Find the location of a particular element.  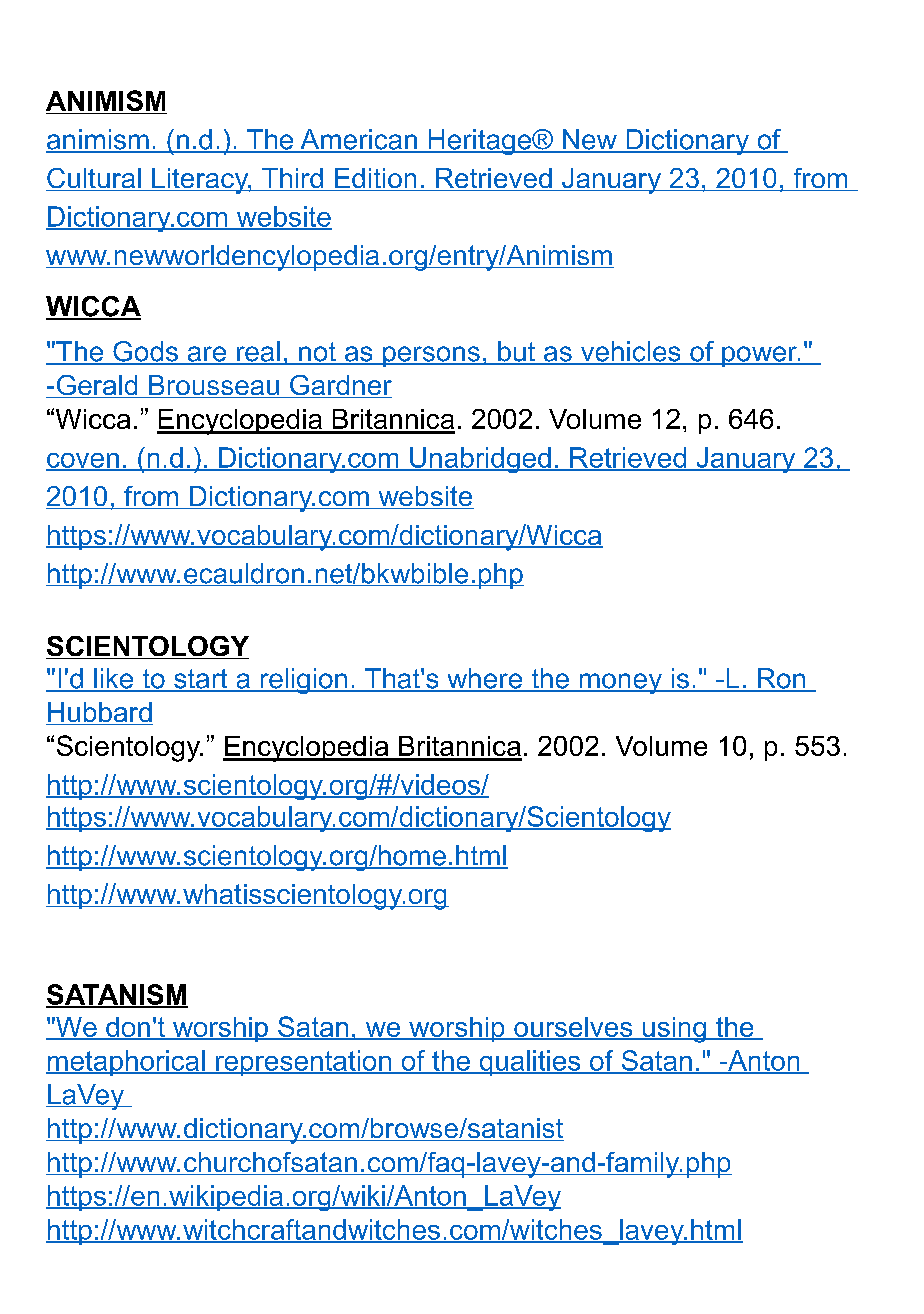

representation is located at coordinates (304, 1063).
